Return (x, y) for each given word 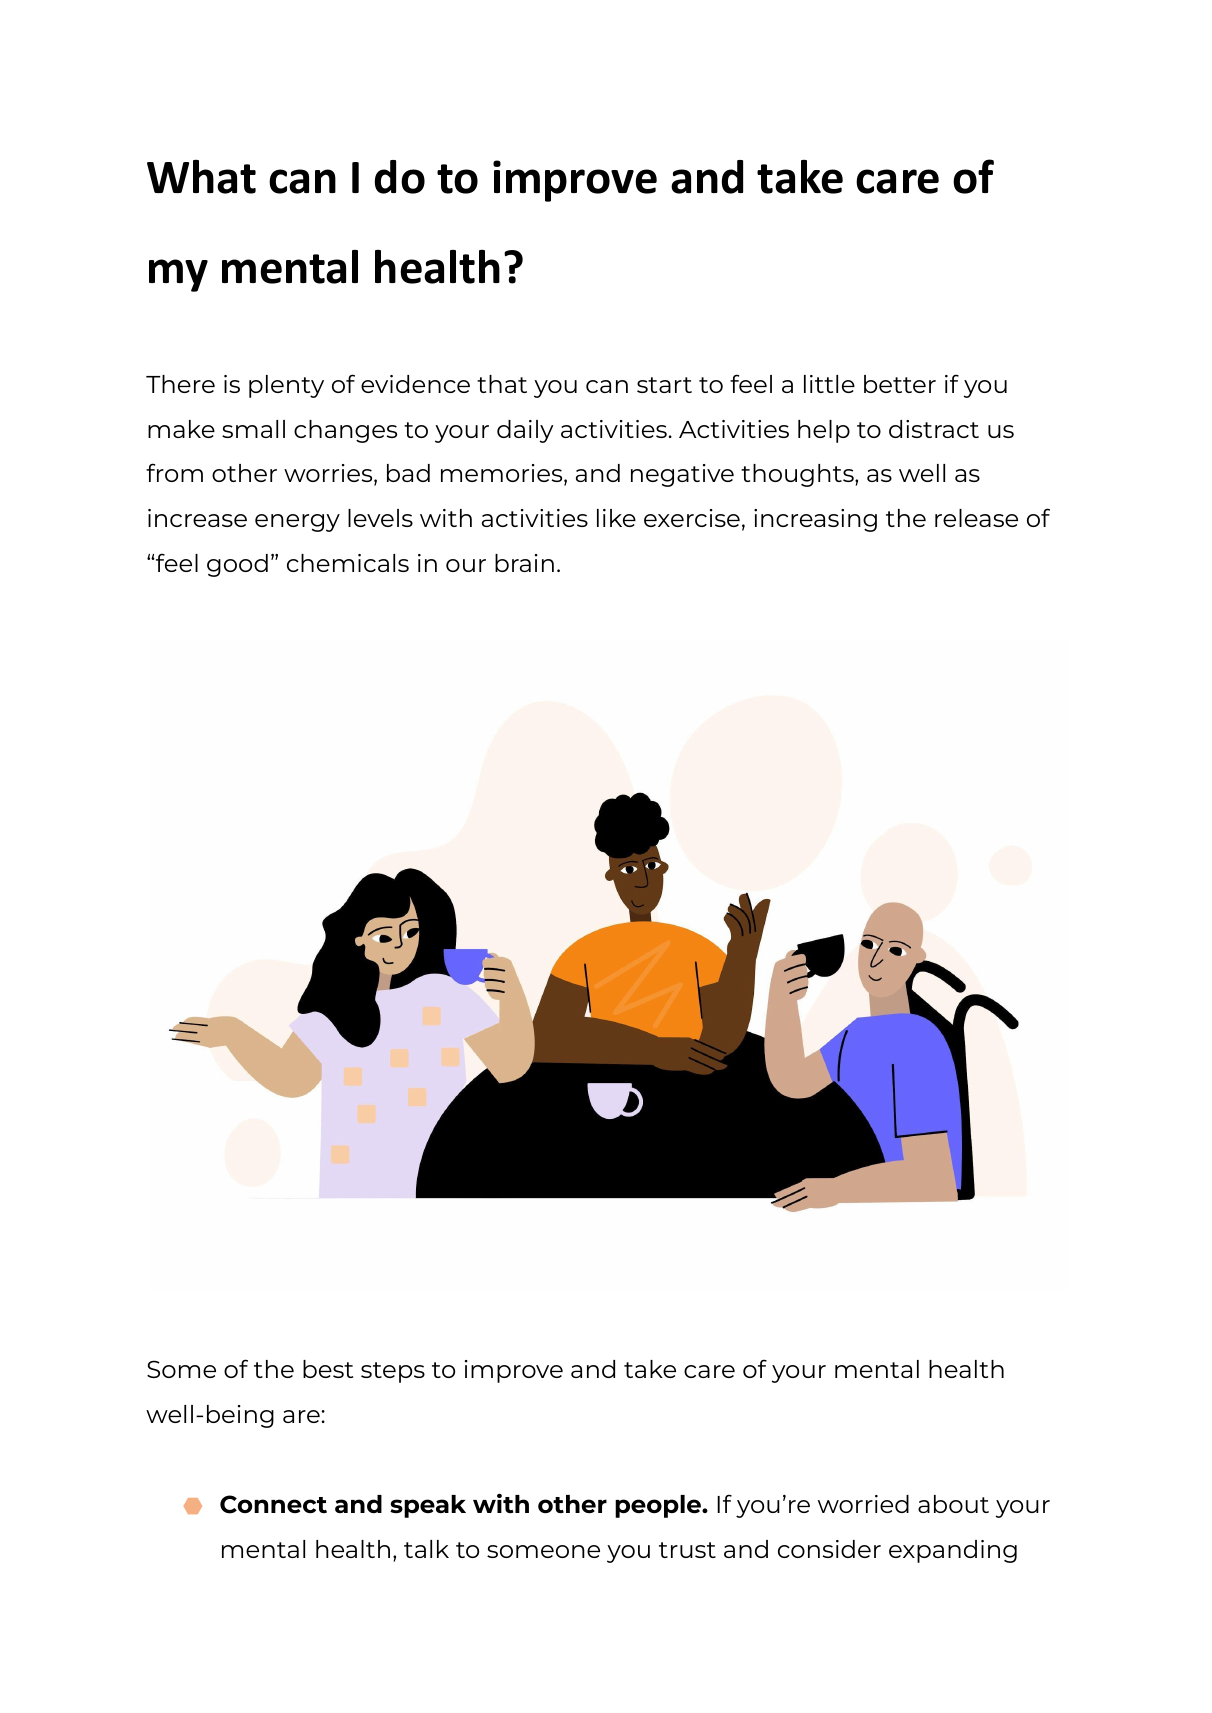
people (659, 1506)
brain (524, 563)
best (328, 1369)
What (201, 177)
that (502, 384)
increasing (815, 520)
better (900, 384)
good (237, 565)
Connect (273, 1504)
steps (393, 1372)
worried (863, 1504)
